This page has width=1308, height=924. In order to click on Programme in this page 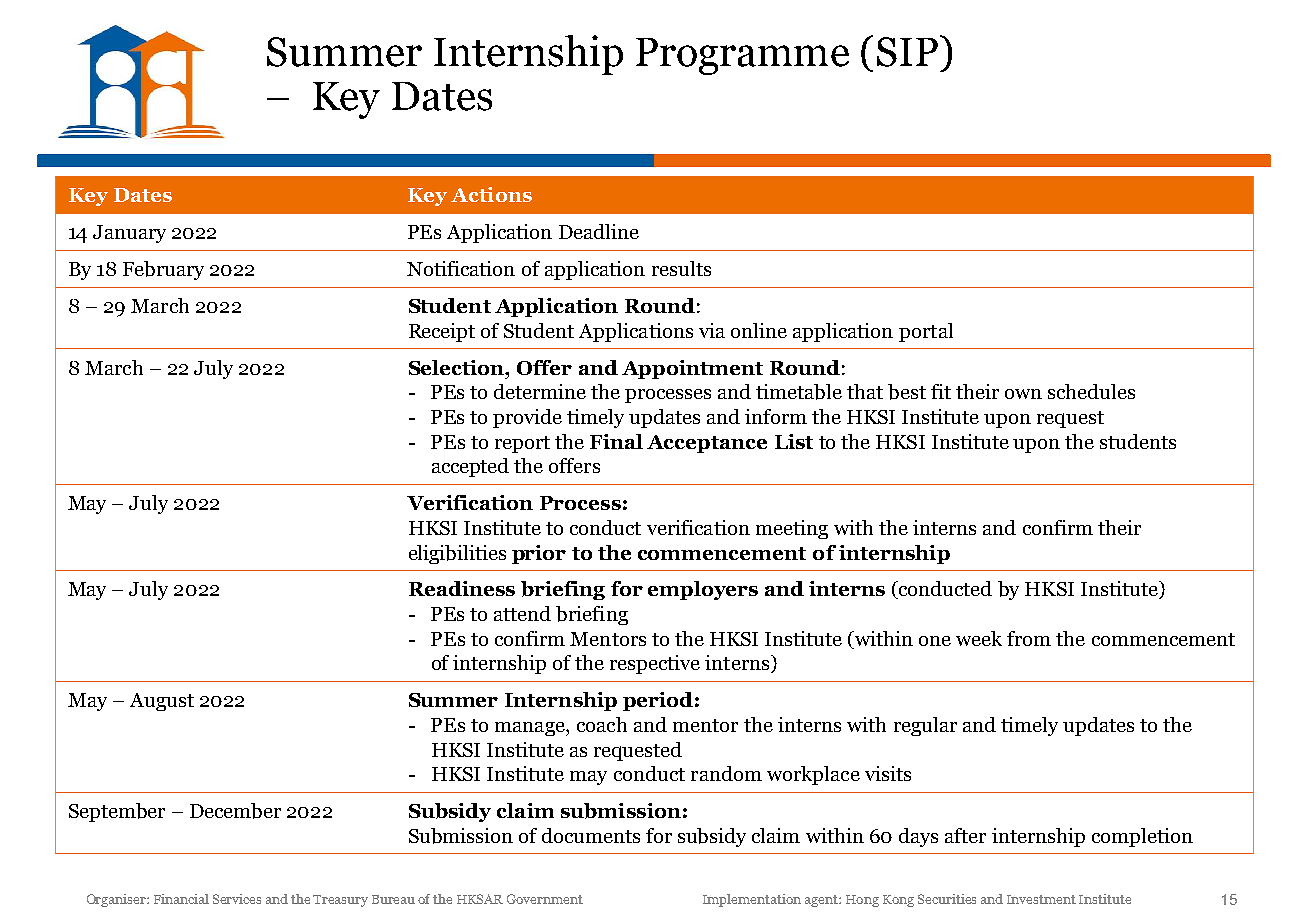, I will do `click(742, 56)`.
